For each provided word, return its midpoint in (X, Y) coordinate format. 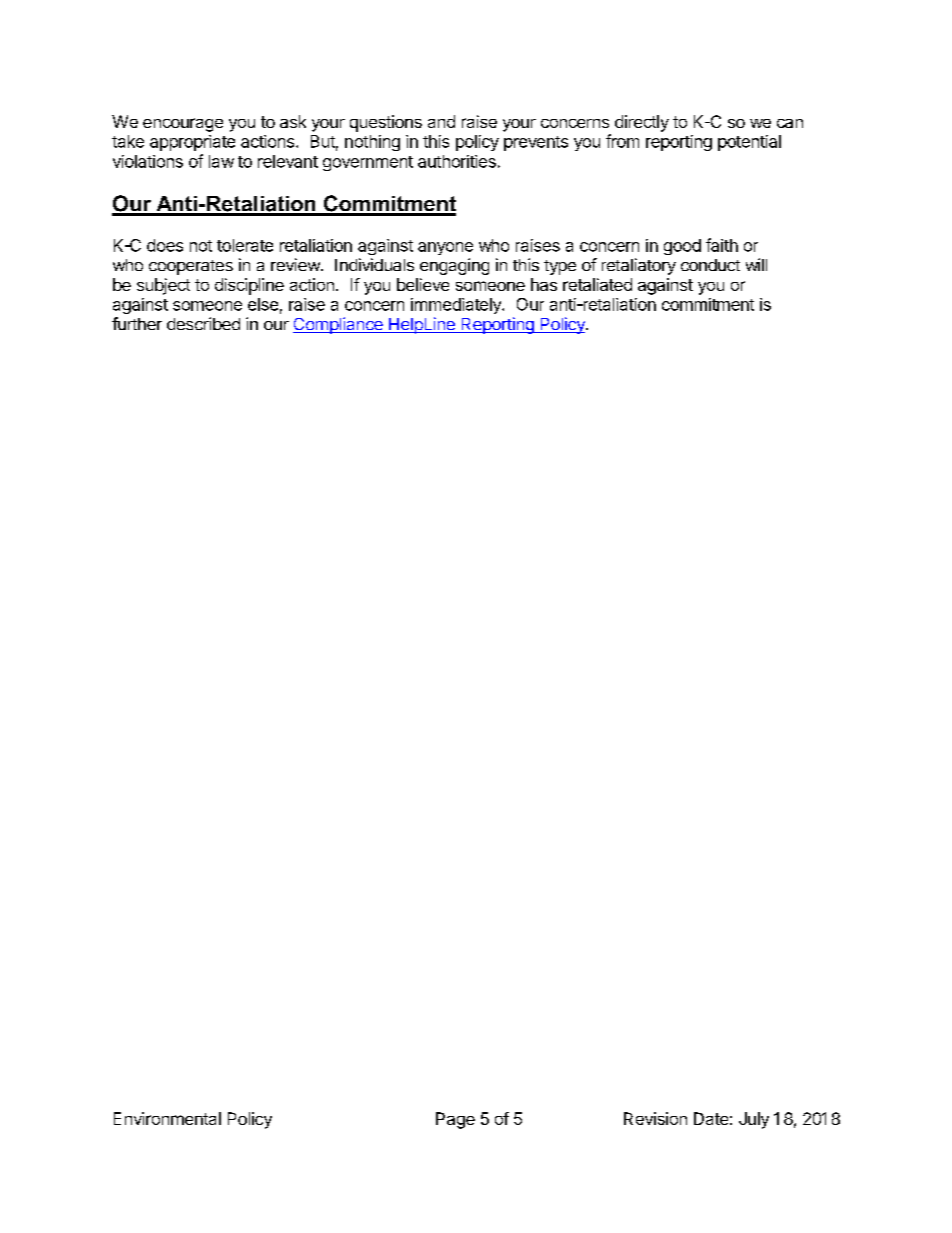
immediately (457, 306)
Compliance (339, 325)
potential (749, 143)
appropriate (192, 143)
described (203, 323)
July (754, 1120)
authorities (457, 161)
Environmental (167, 1118)
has (544, 284)
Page (455, 1120)
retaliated (597, 284)
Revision (655, 1118)
